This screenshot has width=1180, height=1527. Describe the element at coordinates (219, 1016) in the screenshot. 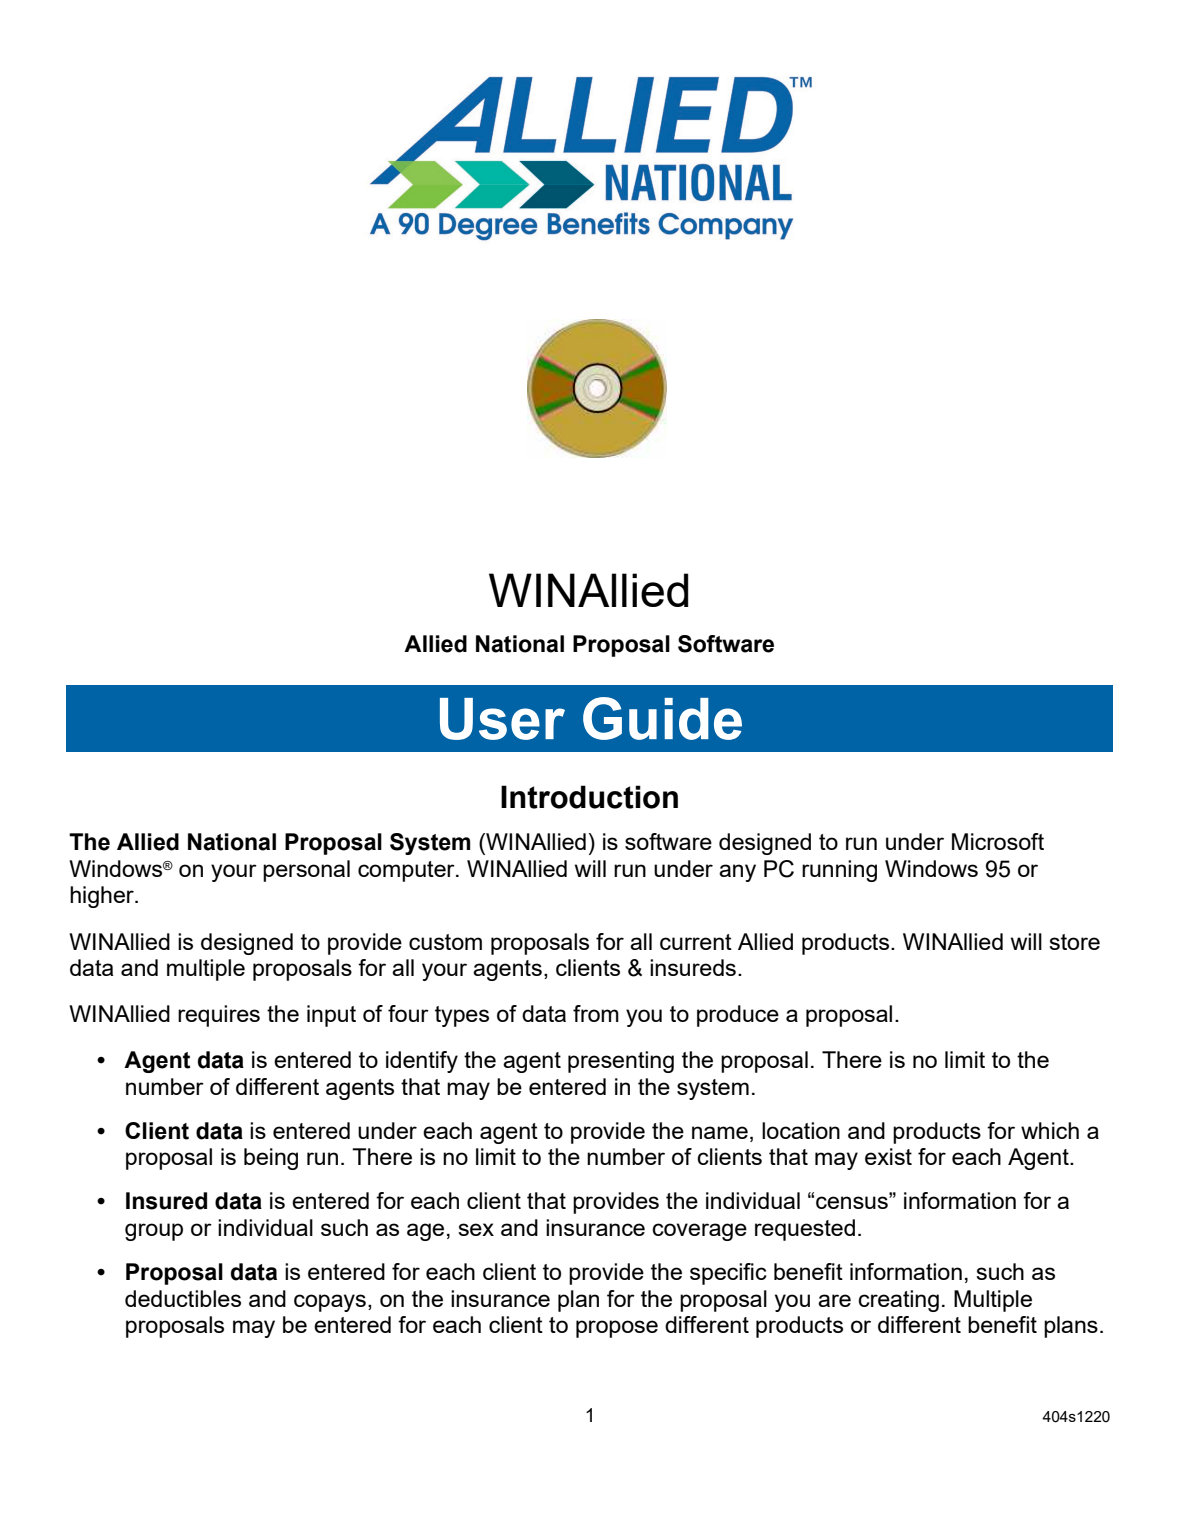

I see `requires` at that location.
